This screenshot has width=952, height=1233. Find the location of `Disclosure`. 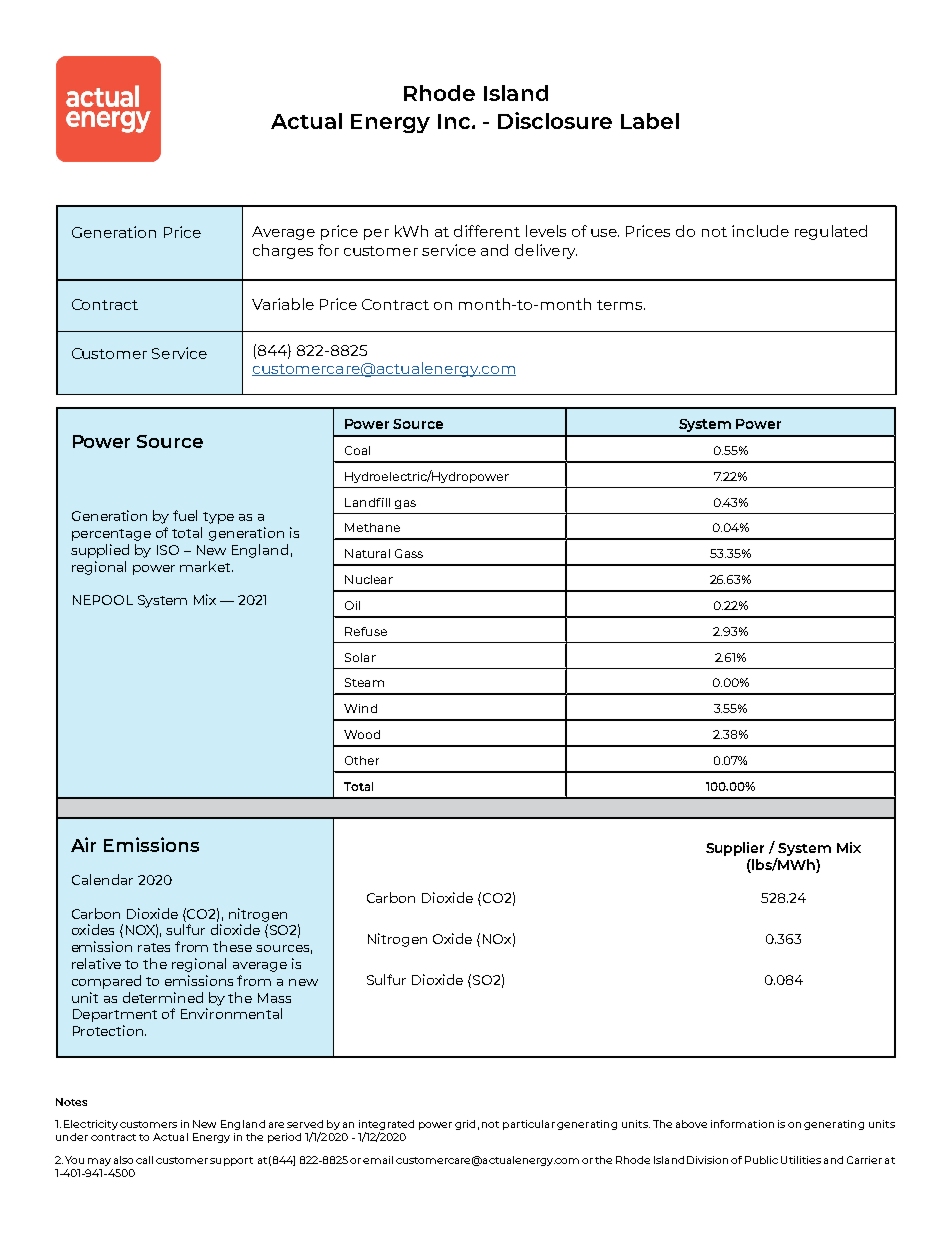

Disclosure is located at coordinates (555, 120).
